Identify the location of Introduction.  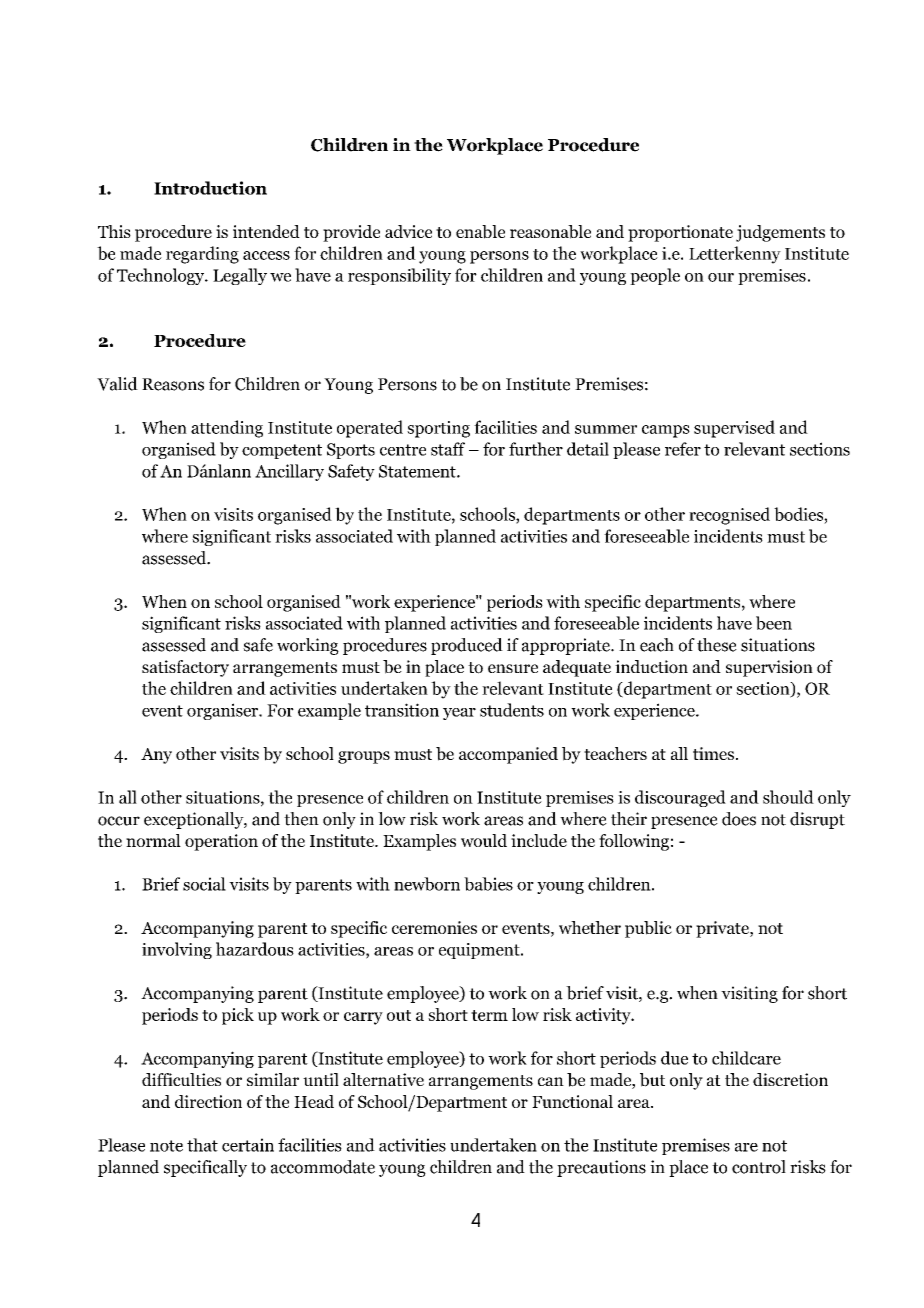
(210, 188).
